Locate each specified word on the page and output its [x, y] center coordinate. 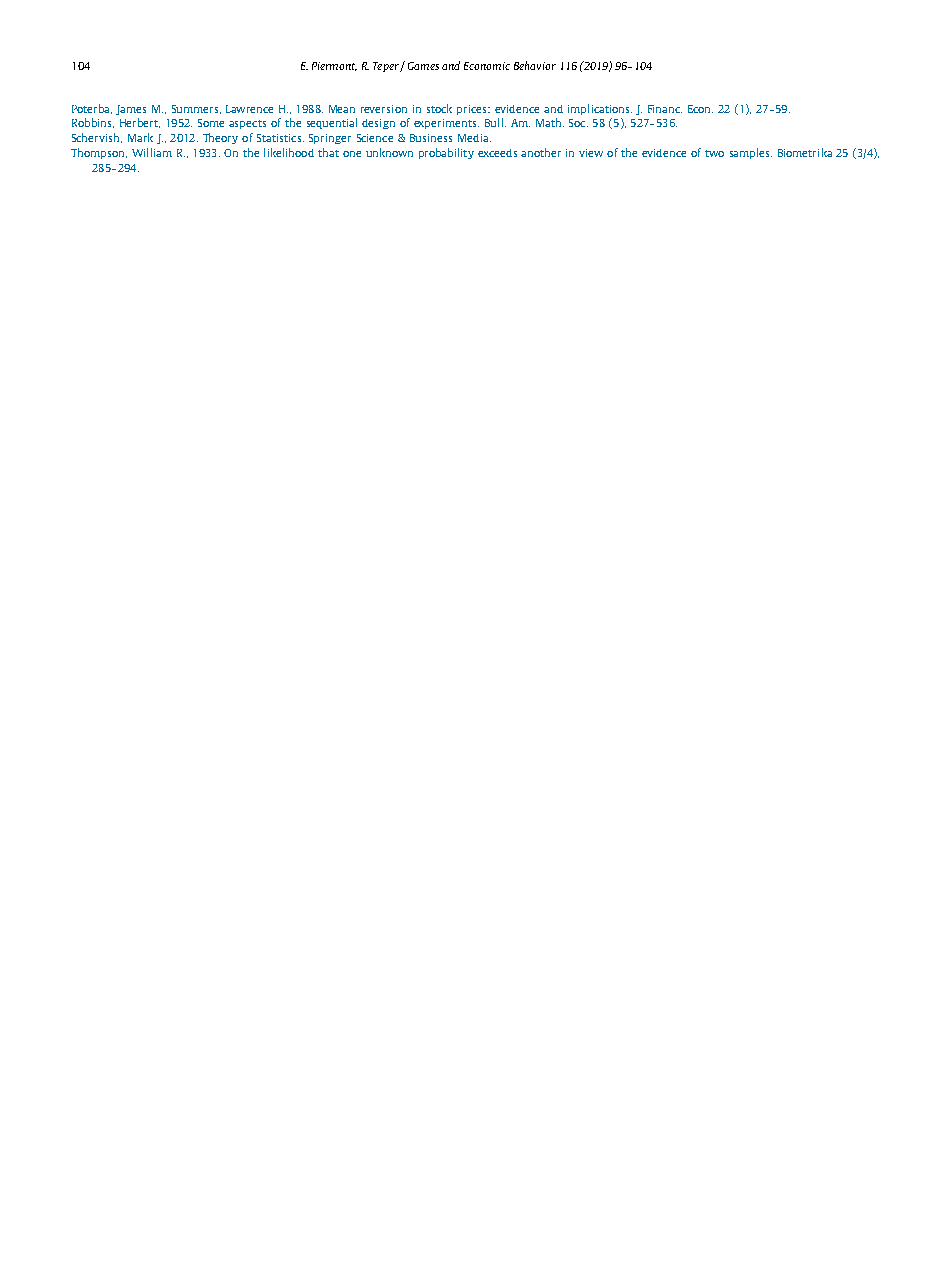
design [378, 124]
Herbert [140, 123]
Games [423, 66]
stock [439, 108]
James [131, 110]
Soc [578, 123]
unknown [389, 152]
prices [473, 110]
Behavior [535, 65]
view [591, 153]
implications [600, 109]
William [152, 152]
